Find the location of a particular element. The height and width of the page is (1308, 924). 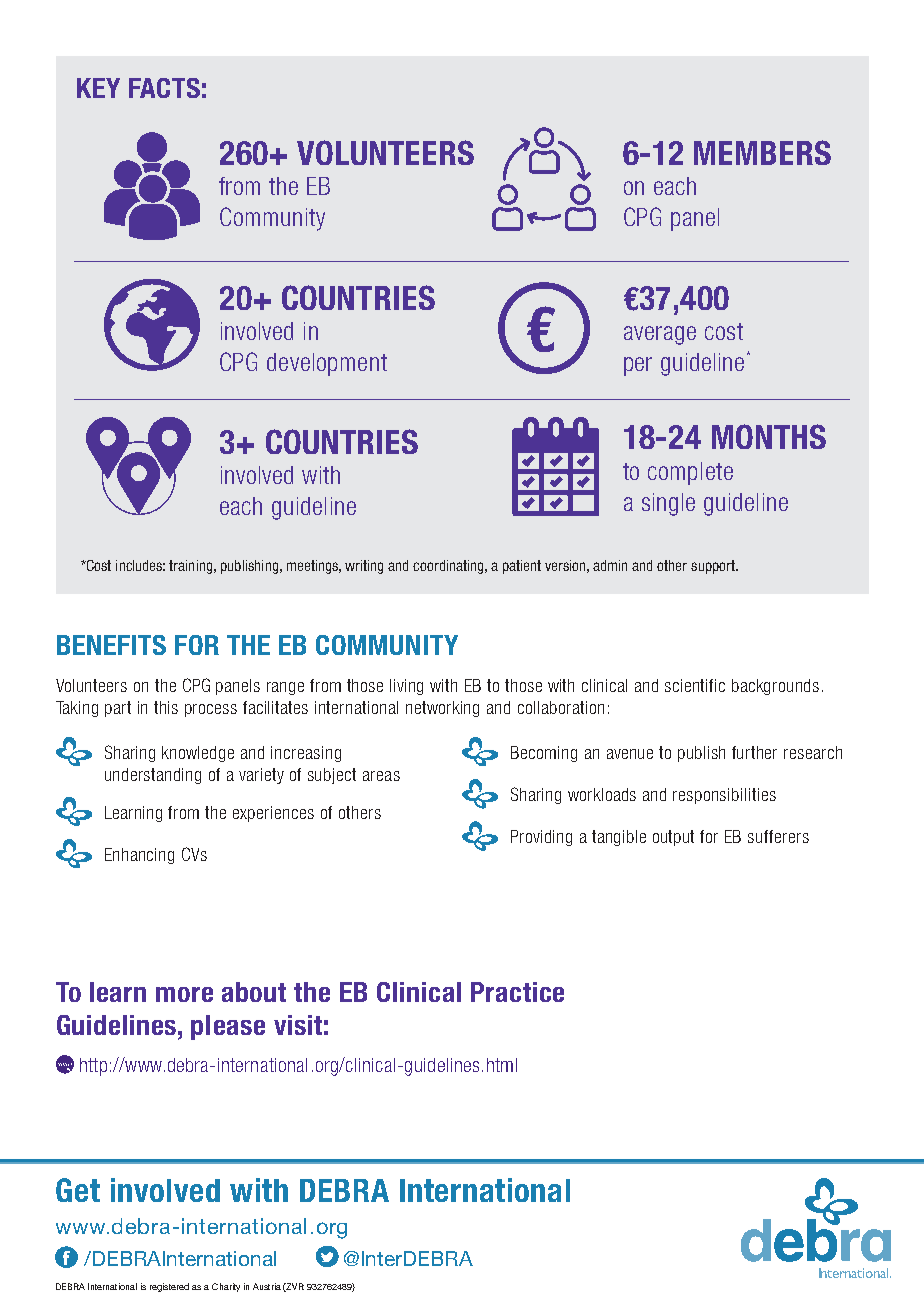

patient is located at coordinates (522, 567).
